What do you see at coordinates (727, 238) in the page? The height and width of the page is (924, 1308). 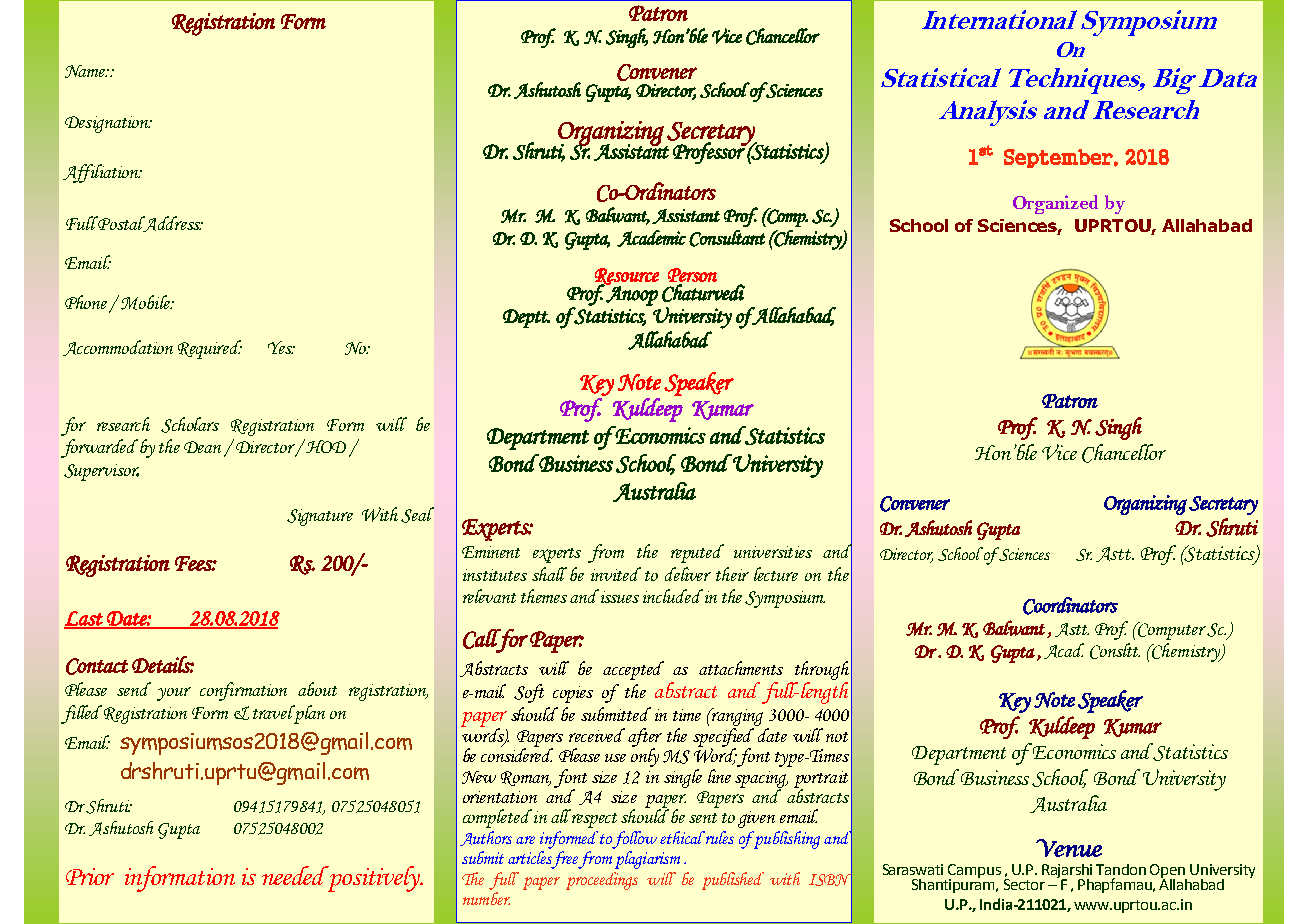 I see `Consultant` at bounding box center [727, 238].
